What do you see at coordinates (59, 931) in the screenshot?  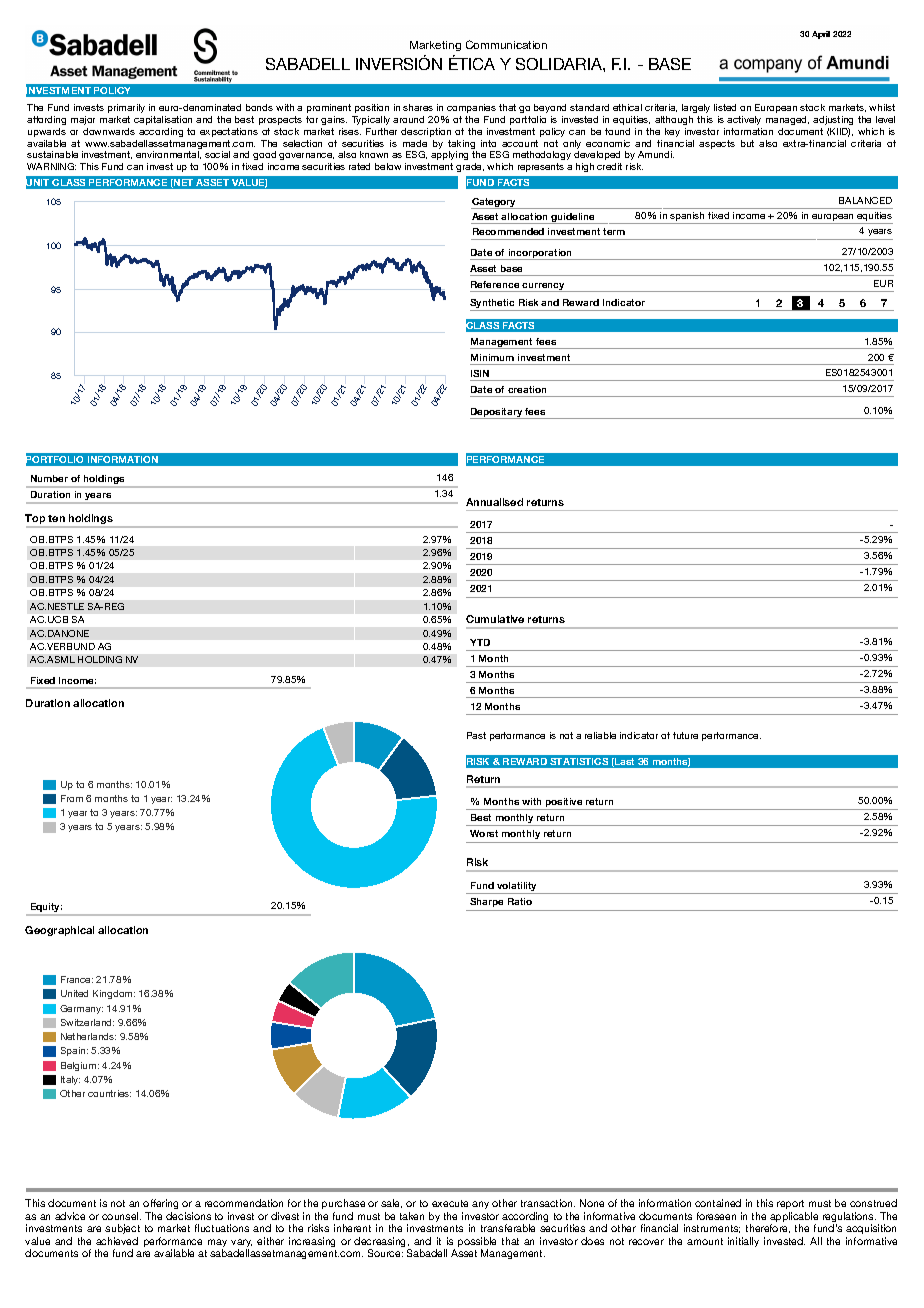 I see `Geographical` at bounding box center [59, 931].
